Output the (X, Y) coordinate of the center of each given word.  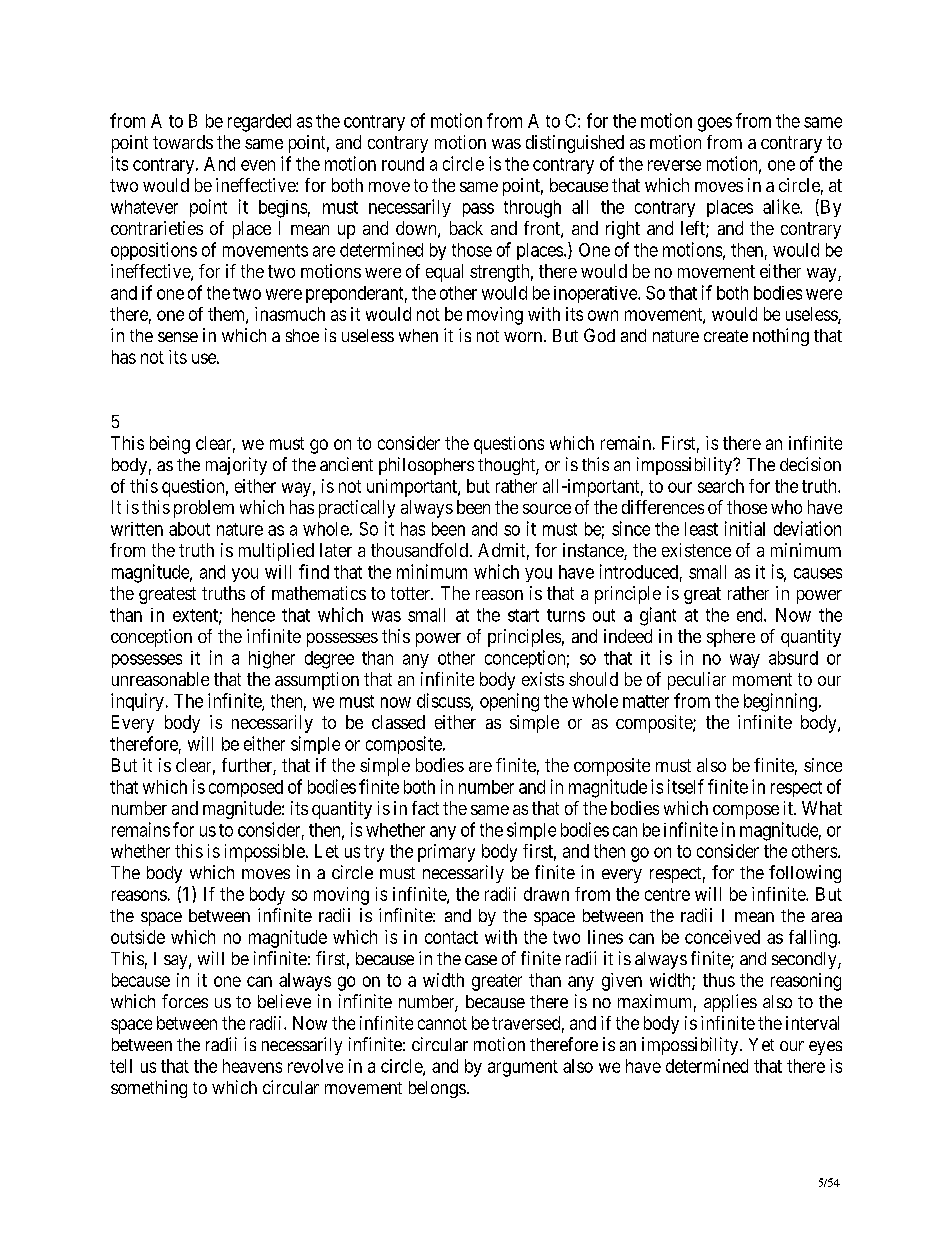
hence (253, 615)
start (523, 615)
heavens (252, 1066)
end (751, 615)
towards (183, 142)
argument (523, 1068)
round (403, 164)
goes (715, 124)
